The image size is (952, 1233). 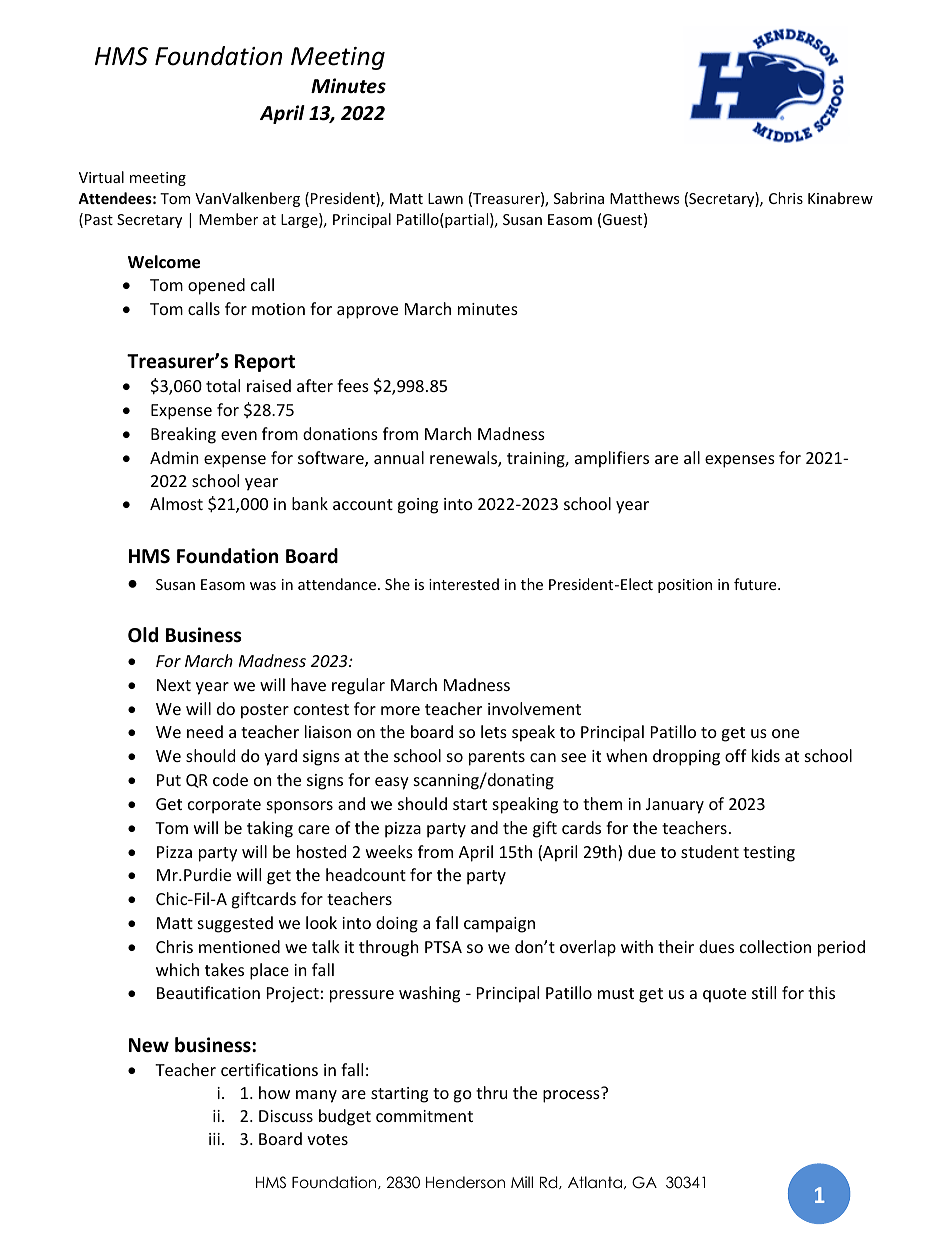 What do you see at coordinates (445, 198) in the page?
I see `Lawn` at bounding box center [445, 198].
